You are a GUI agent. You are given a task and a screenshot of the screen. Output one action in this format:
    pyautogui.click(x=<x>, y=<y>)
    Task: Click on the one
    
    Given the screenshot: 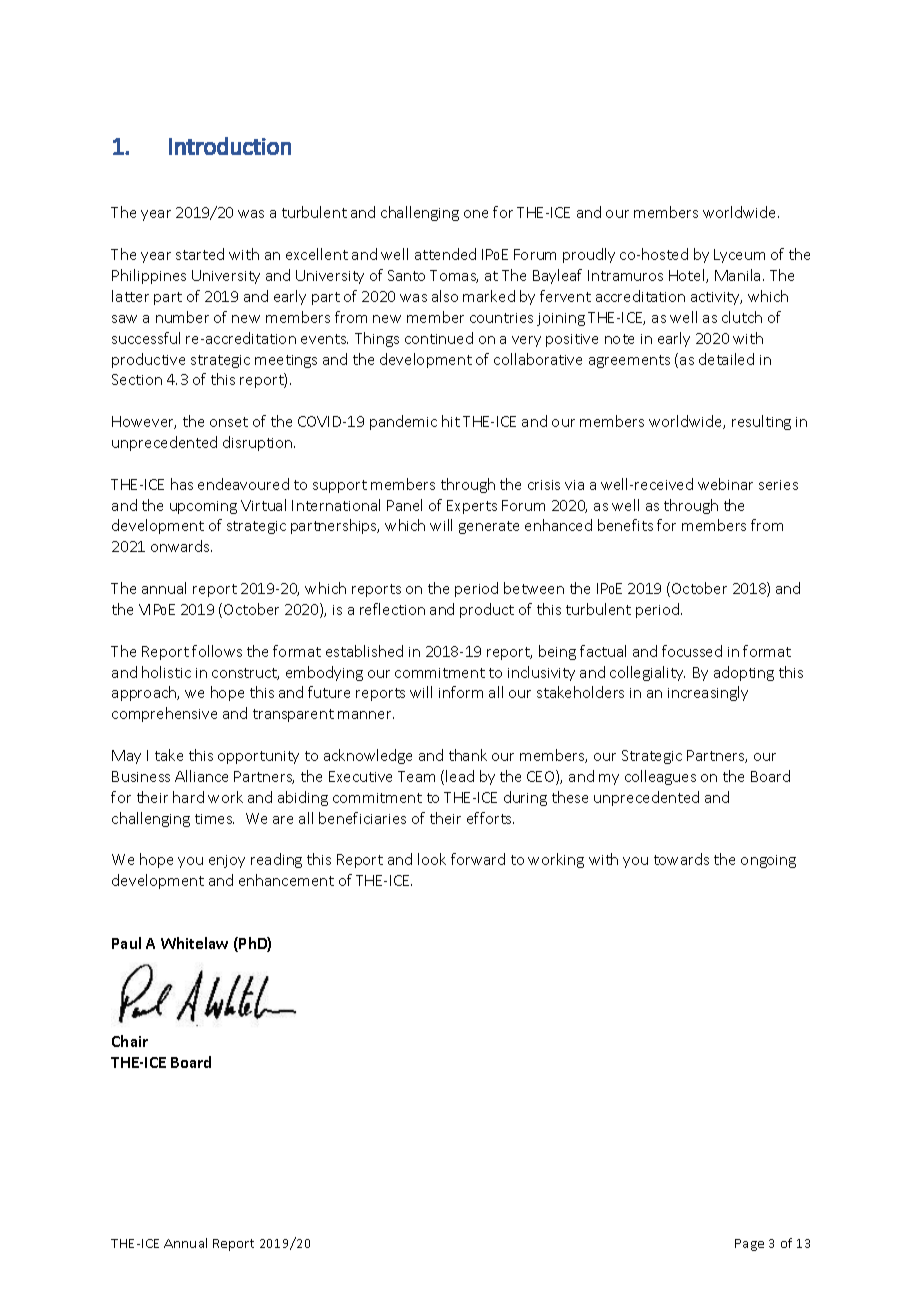 What is the action you would take?
    pyautogui.click(x=476, y=214)
